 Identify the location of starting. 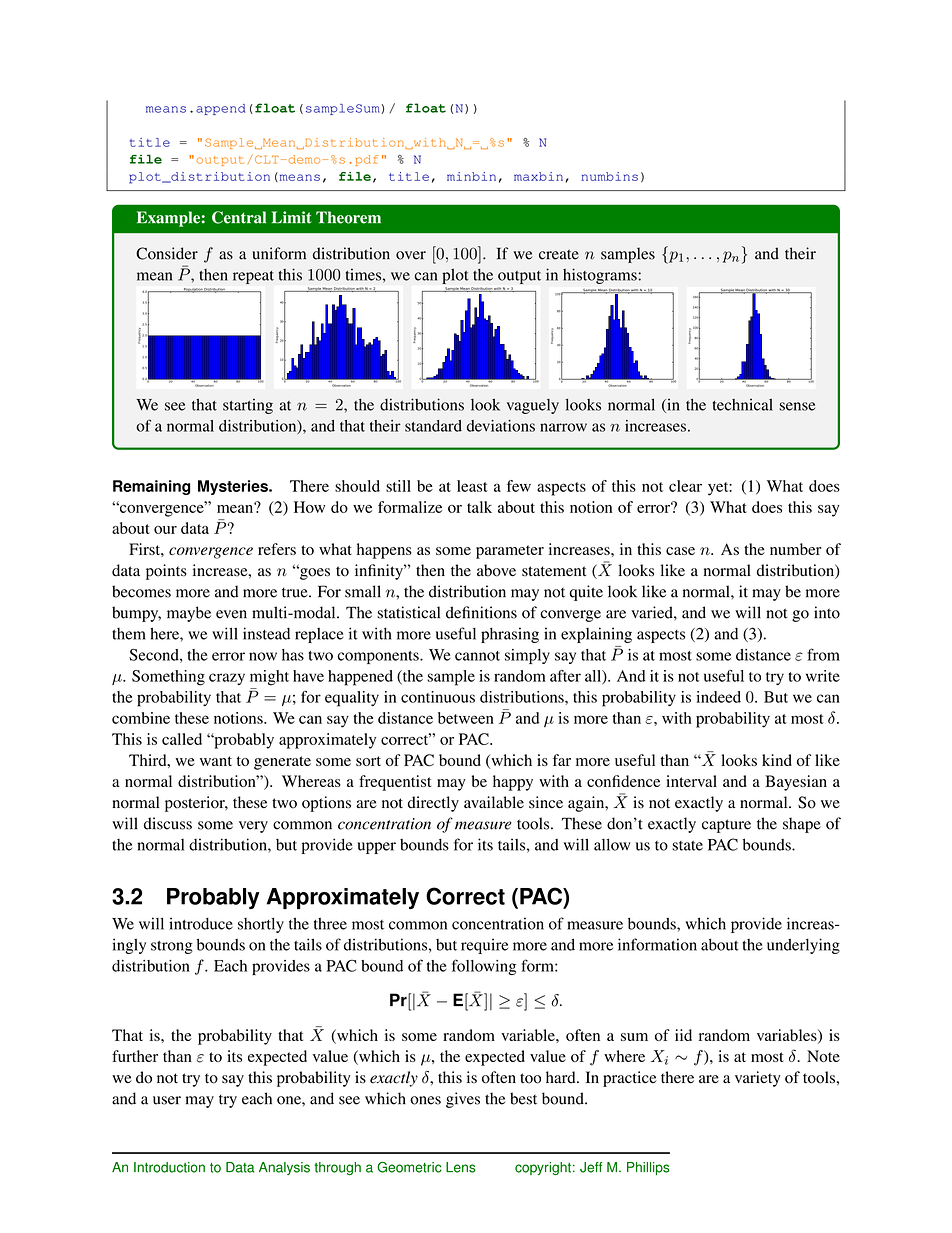
(248, 406).
